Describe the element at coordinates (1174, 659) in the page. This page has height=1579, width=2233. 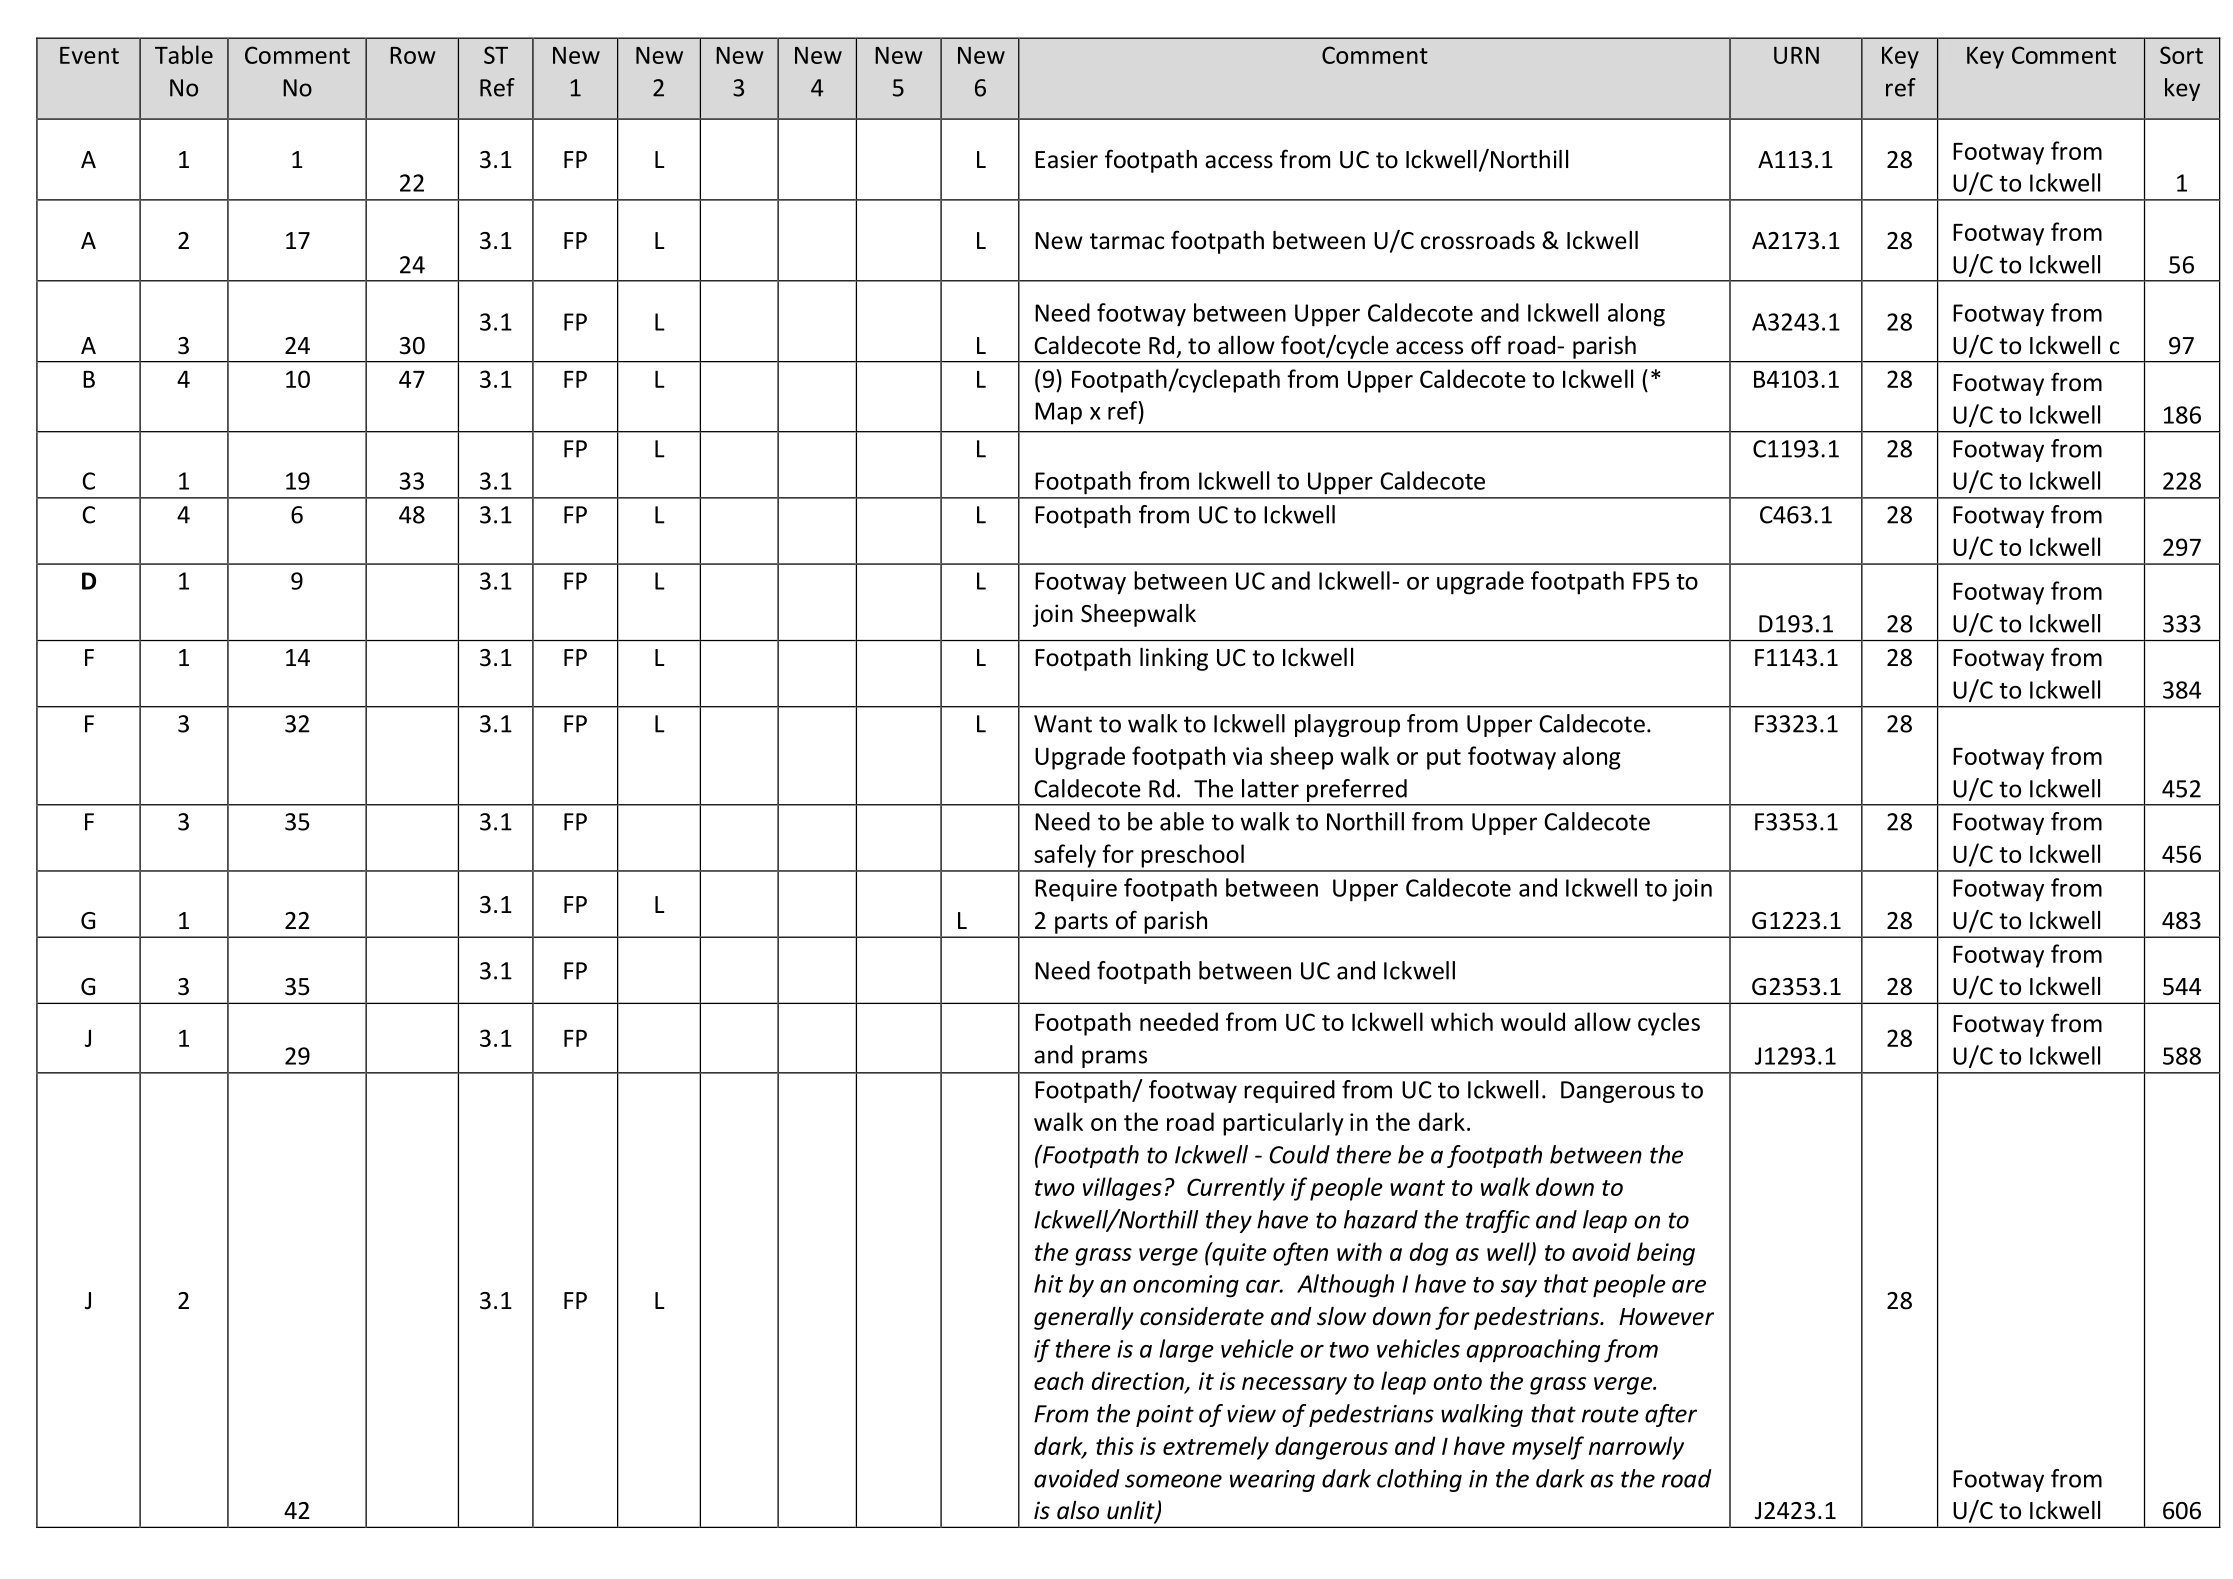
I see `linking` at that location.
